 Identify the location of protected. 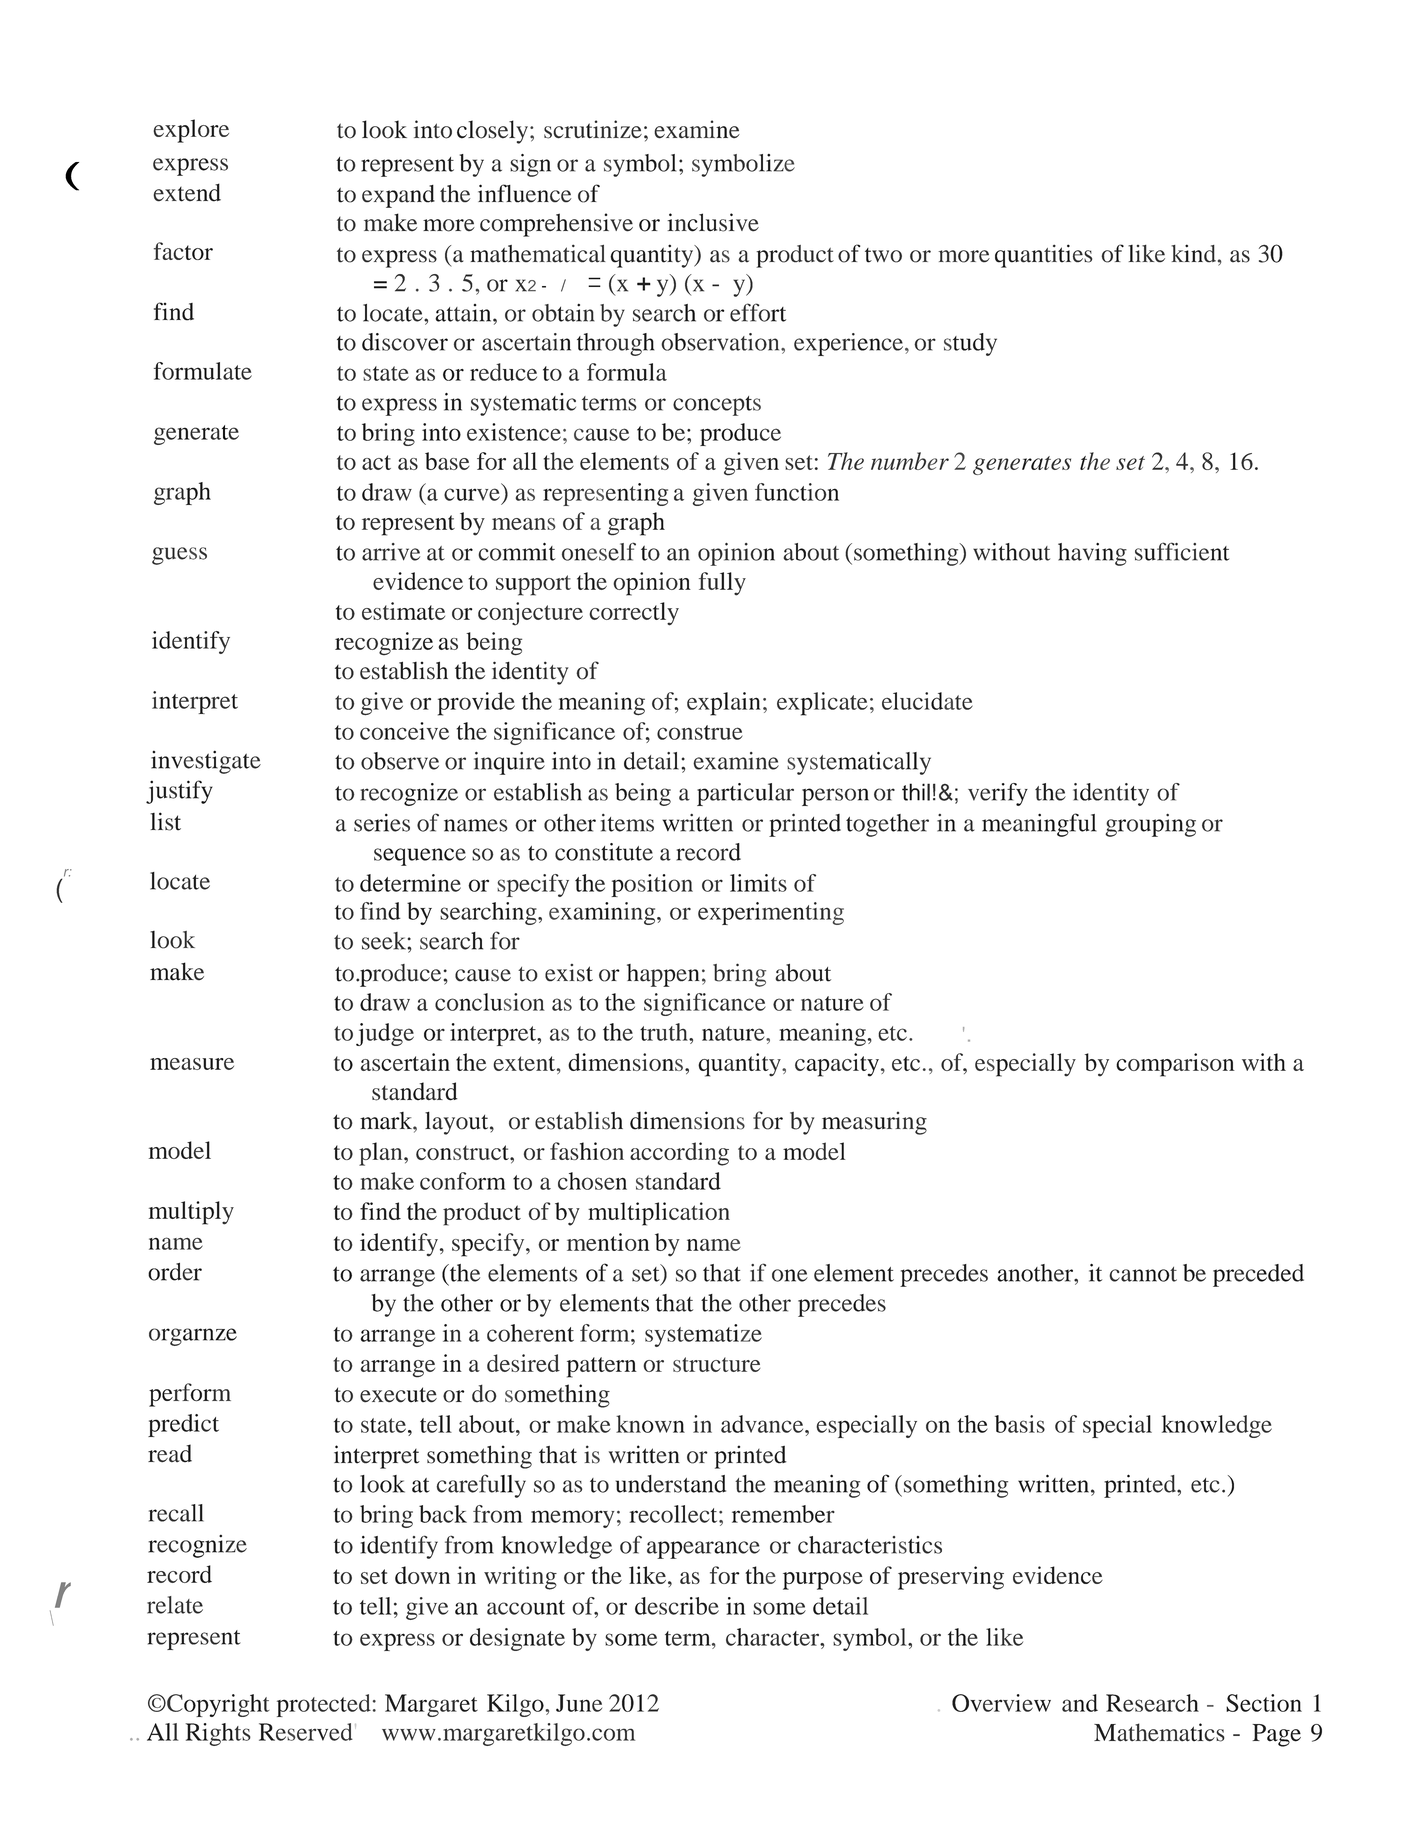
(324, 1705).
